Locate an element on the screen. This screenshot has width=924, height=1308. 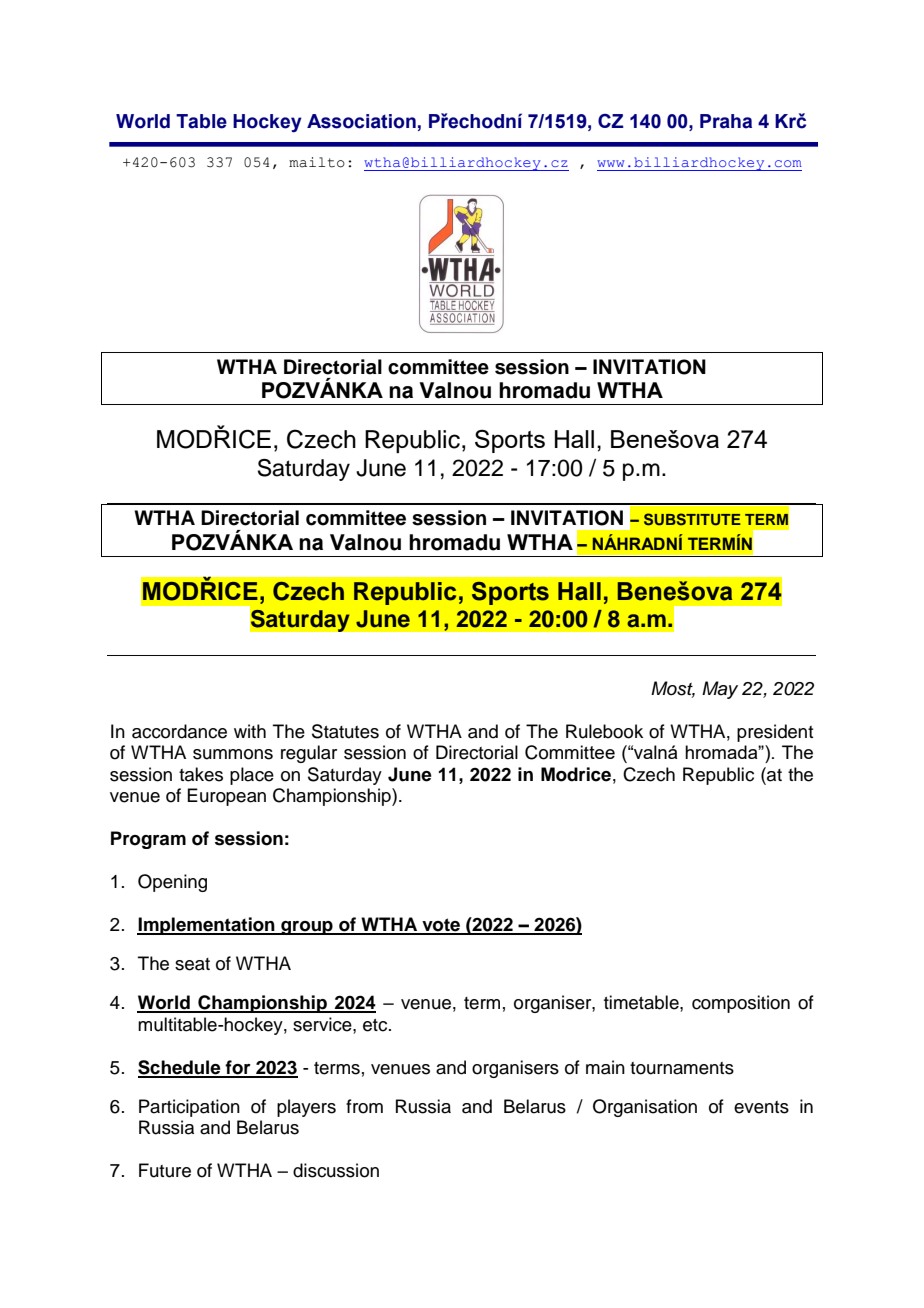
Association is located at coordinates (361, 121).
